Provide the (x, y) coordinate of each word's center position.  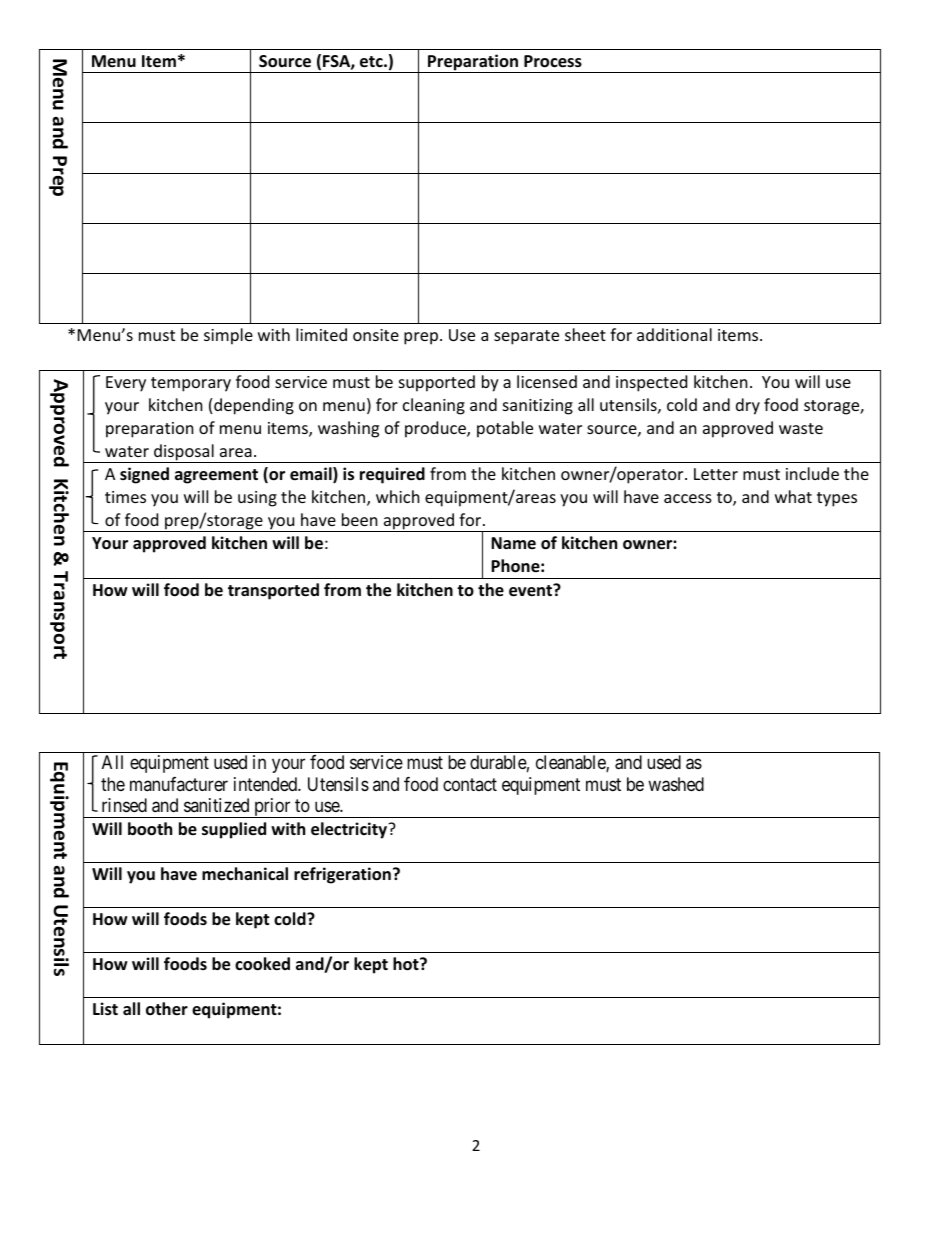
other (167, 1009)
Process (553, 61)
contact (470, 784)
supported (437, 383)
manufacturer (179, 784)
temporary (191, 384)
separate (526, 337)
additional (674, 334)
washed (676, 784)
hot (407, 964)
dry (748, 406)
